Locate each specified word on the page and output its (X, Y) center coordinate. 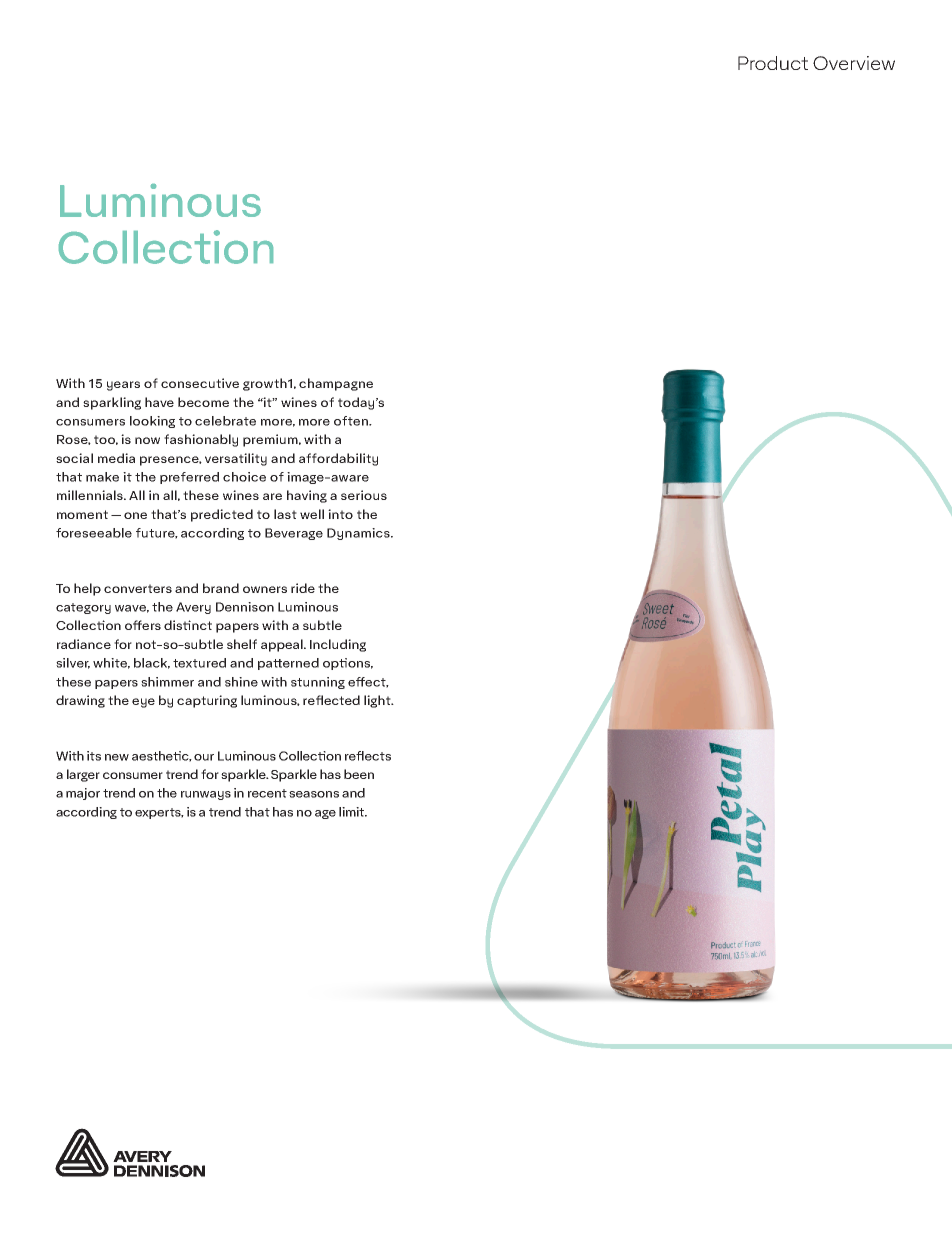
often (352, 421)
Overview (854, 63)
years (123, 386)
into (340, 514)
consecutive (200, 383)
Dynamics (359, 534)
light (378, 701)
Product (773, 63)
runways (206, 795)
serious (364, 495)
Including (338, 645)
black (152, 663)
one (135, 515)
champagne (336, 384)
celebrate (225, 421)
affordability (338, 459)
